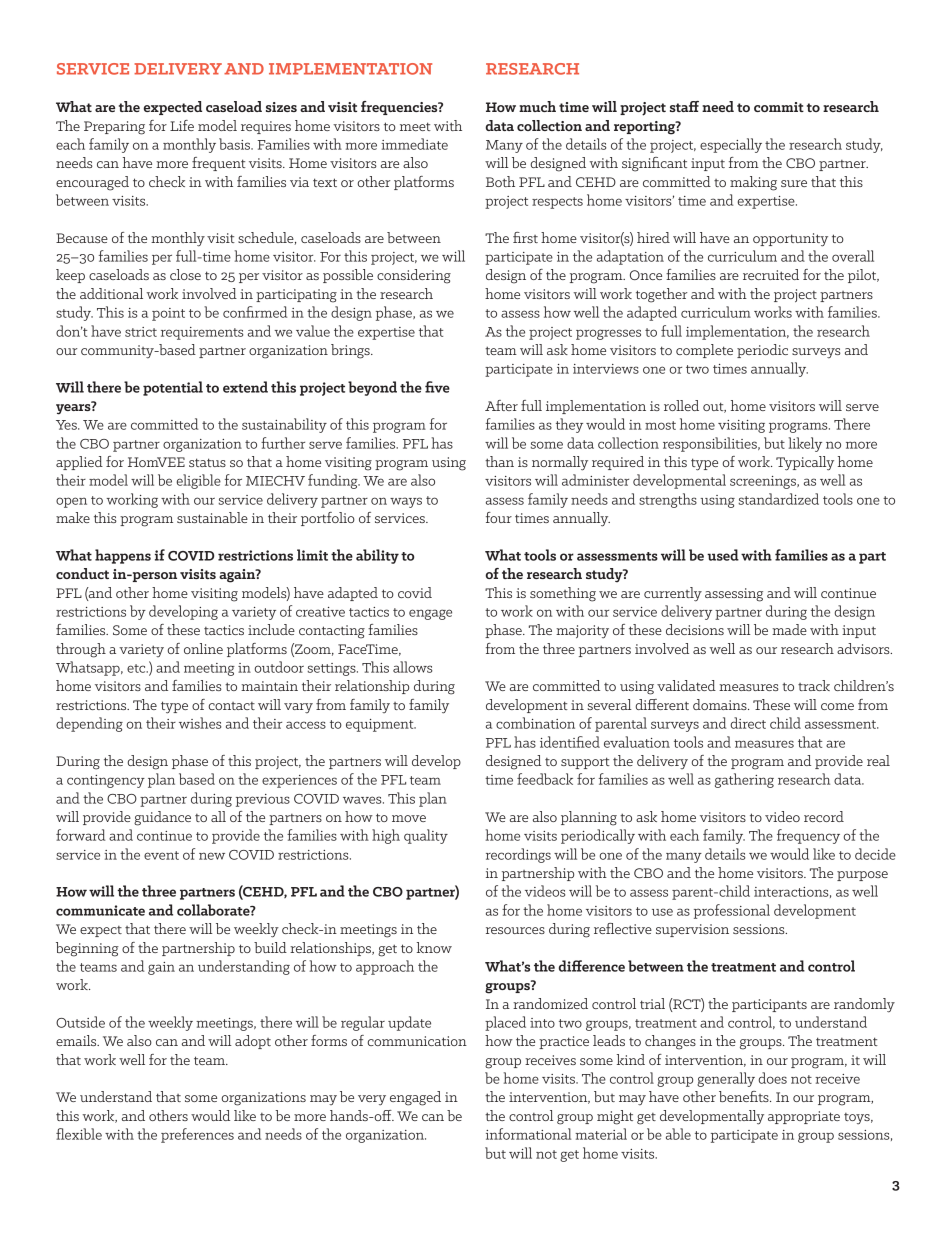 This image has height=1233, width=952. I want to click on online, so click(203, 648).
